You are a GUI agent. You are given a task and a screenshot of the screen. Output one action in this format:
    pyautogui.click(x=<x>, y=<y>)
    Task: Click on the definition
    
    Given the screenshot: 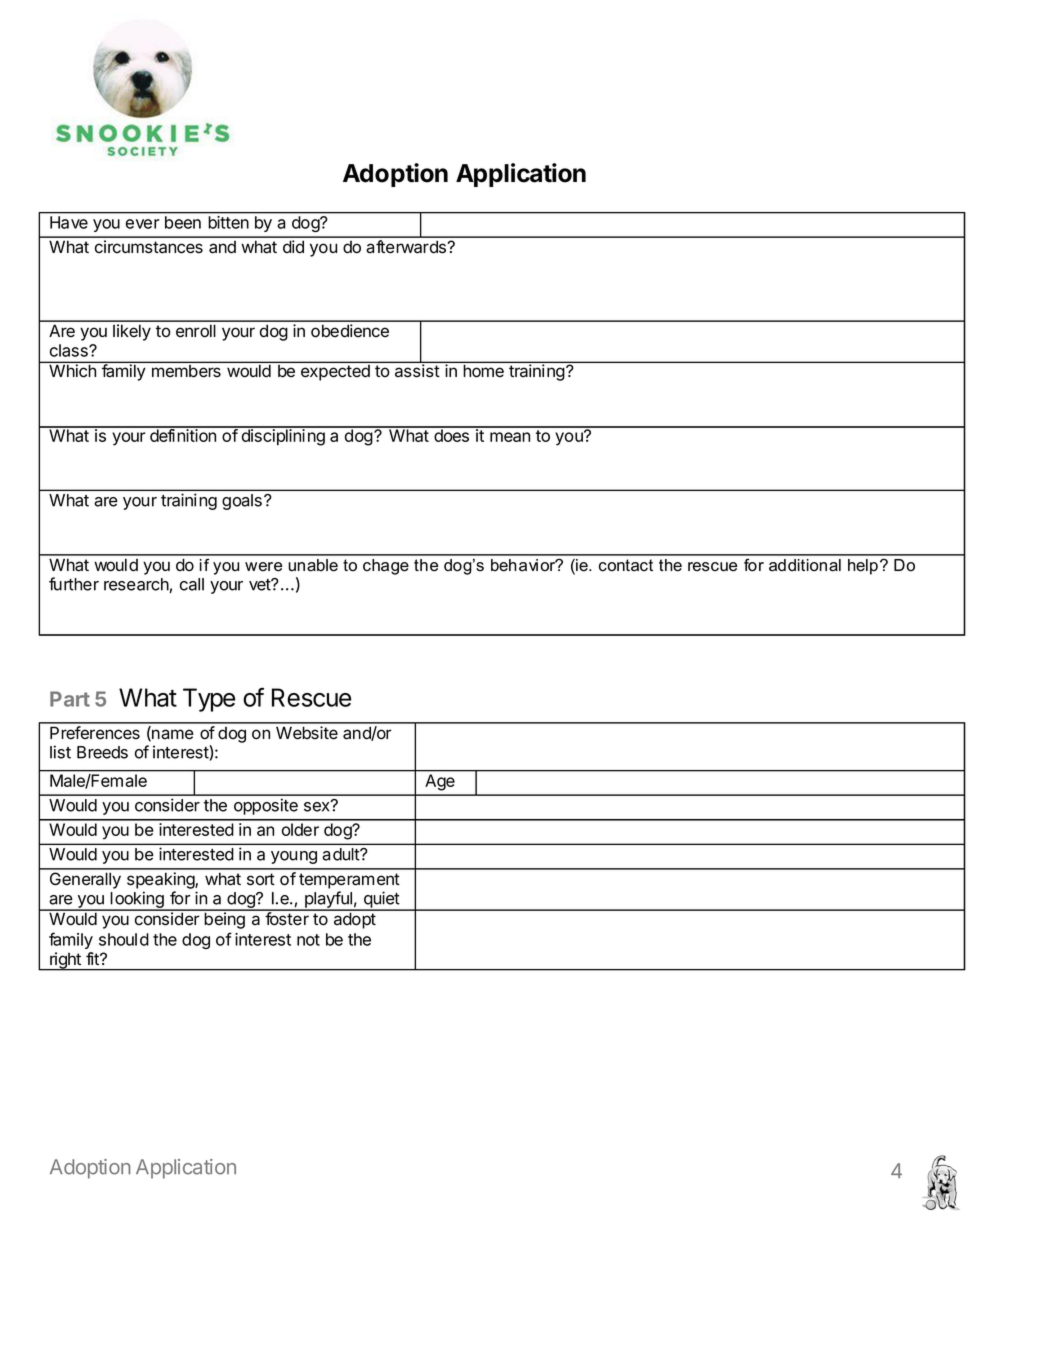 What is the action you would take?
    pyautogui.click(x=183, y=434)
